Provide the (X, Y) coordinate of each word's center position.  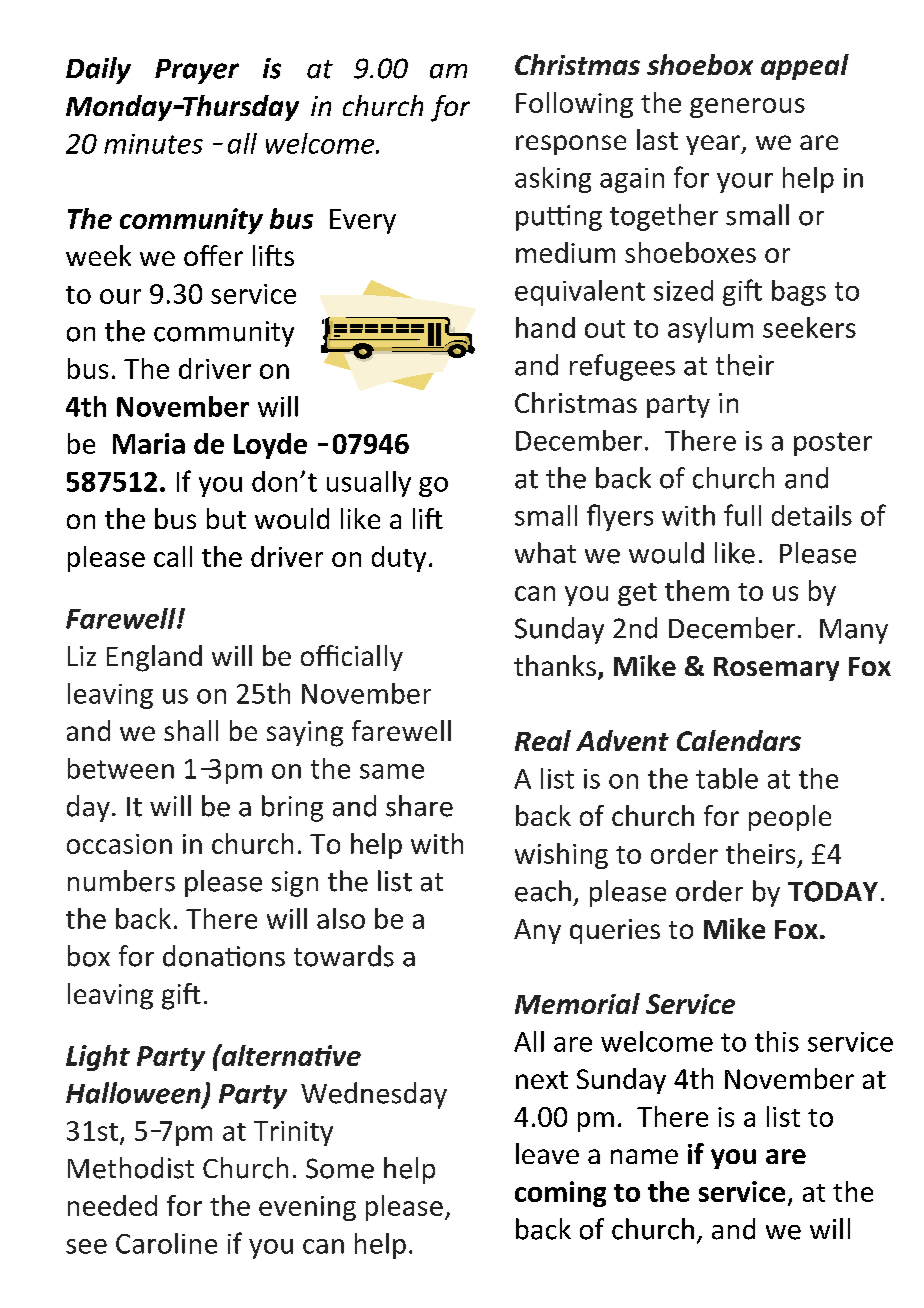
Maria (149, 443)
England (154, 658)
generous (747, 108)
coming (560, 1194)
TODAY (833, 891)
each (543, 891)
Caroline (166, 1243)
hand (545, 327)
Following (574, 105)
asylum (710, 330)
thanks (555, 665)
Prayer (197, 71)
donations (224, 956)
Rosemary (776, 669)
